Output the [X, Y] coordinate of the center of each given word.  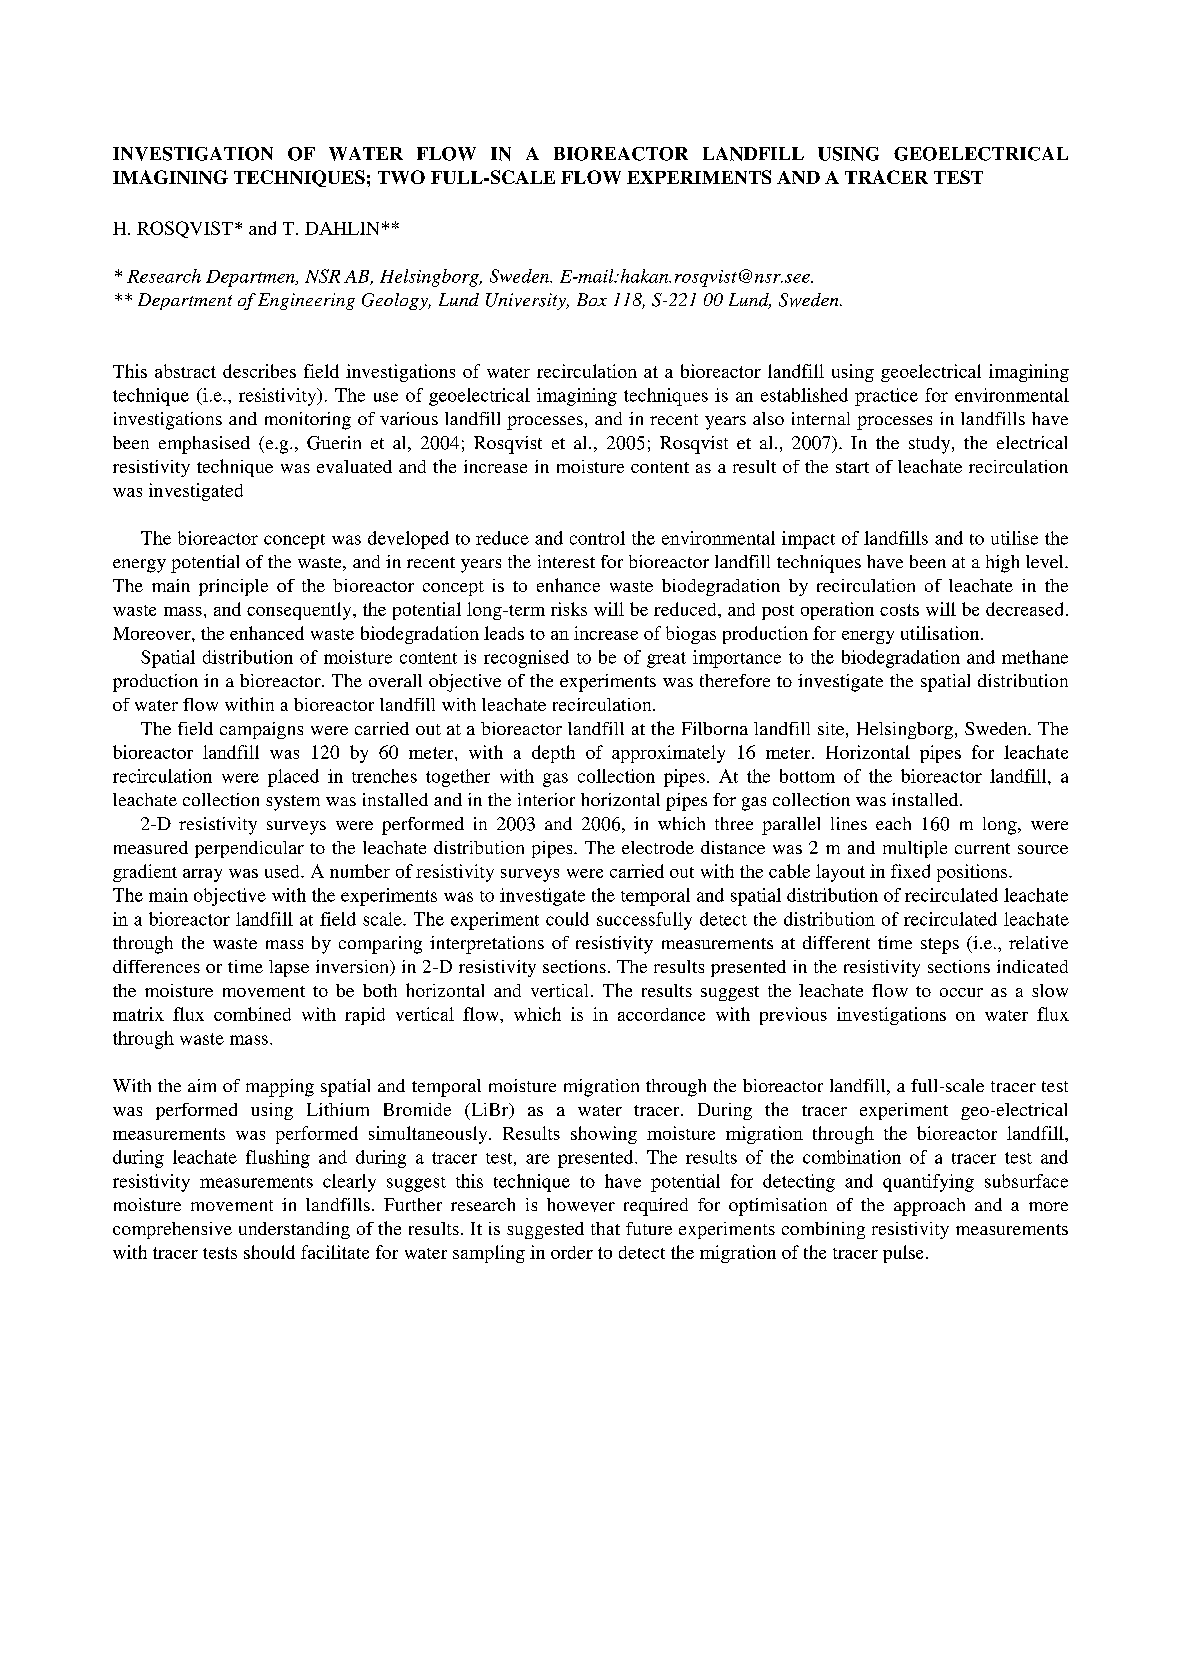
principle [233, 587]
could [567, 919]
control [597, 538]
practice [886, 397]
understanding [294, 1230]
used [283, 871]
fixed [910, 871]
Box [592, 299]
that [605, 1228]
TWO [401, 177]
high [1002, 564]
